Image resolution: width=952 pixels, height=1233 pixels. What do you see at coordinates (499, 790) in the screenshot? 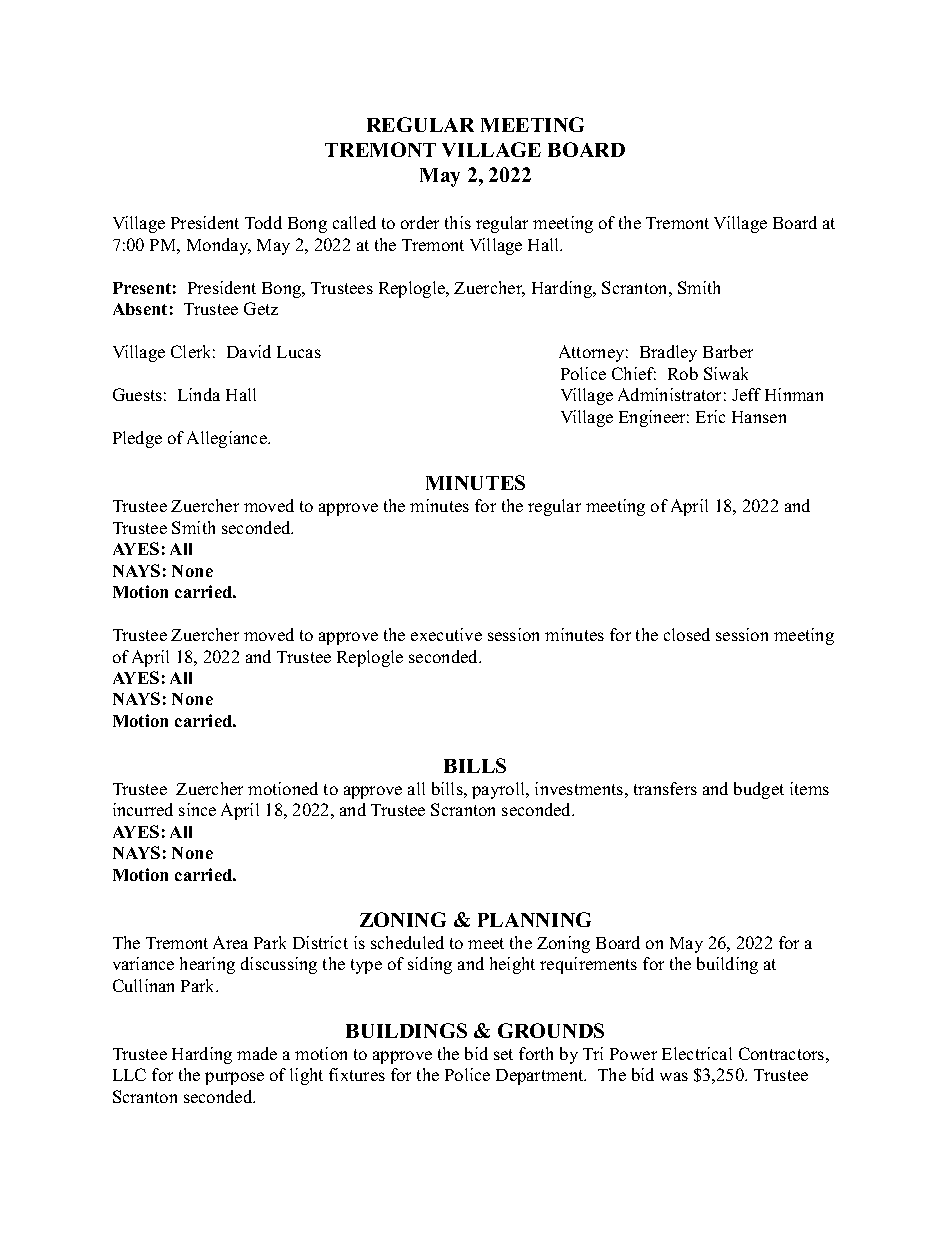
I see `payroll` at bounding box center [499, 790].
